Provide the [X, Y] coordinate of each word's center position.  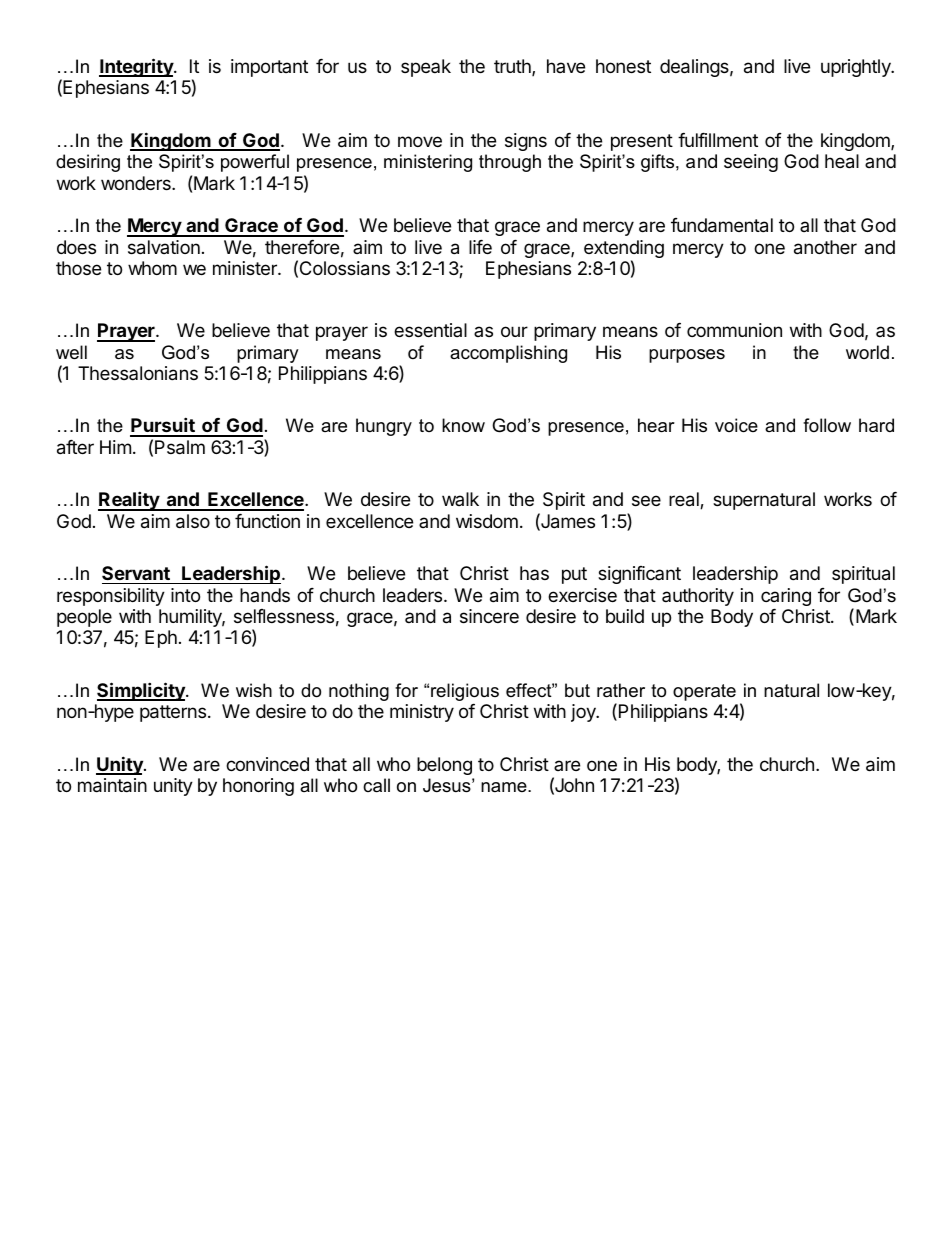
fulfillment [718, 140]
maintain [112, 785]
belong [444, 766]
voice [736, 425]
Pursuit [163, 426]
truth [513, 67]
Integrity [137, 67]
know [463, 425]
